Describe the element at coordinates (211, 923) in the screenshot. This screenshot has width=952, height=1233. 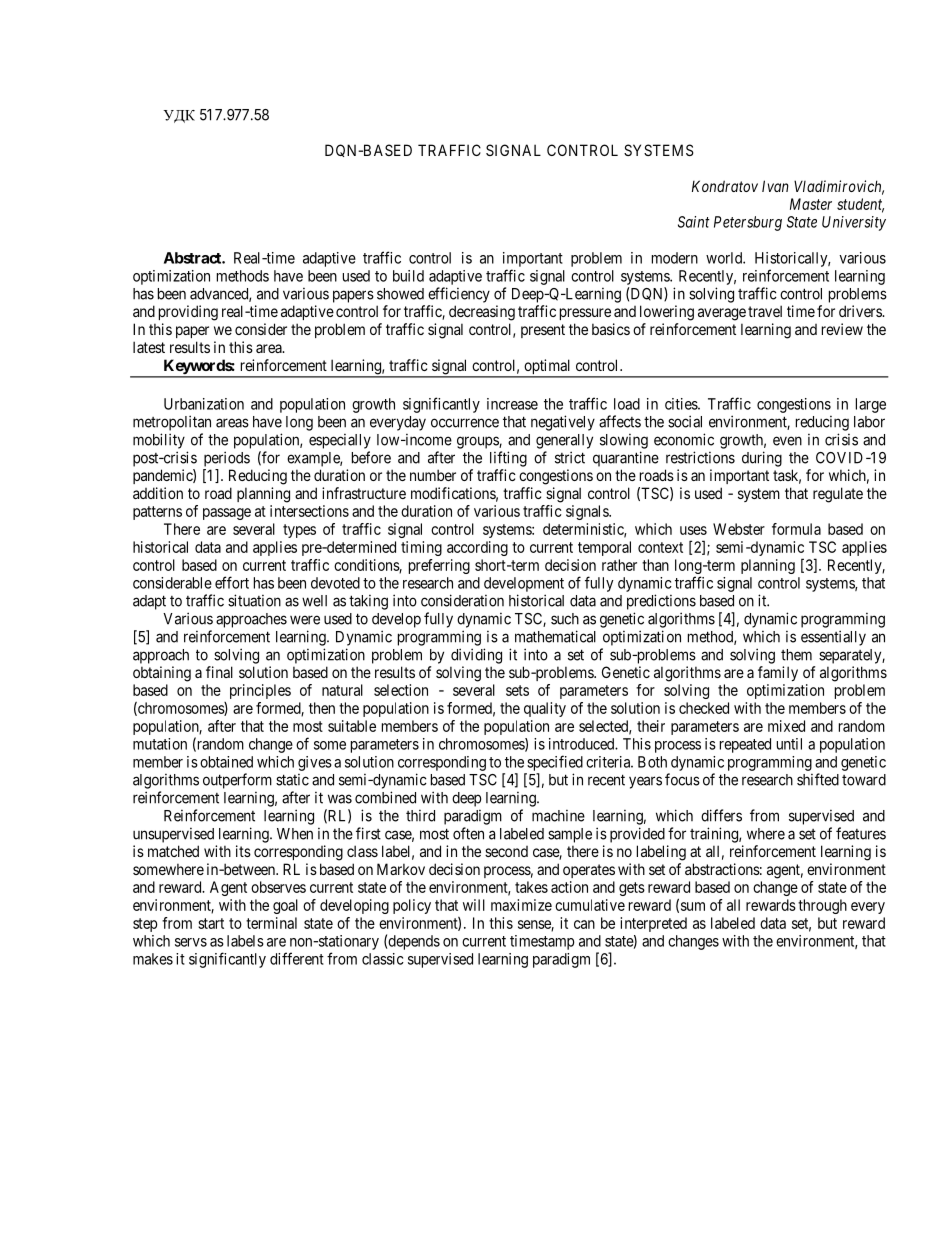
I see `start` at that location.
